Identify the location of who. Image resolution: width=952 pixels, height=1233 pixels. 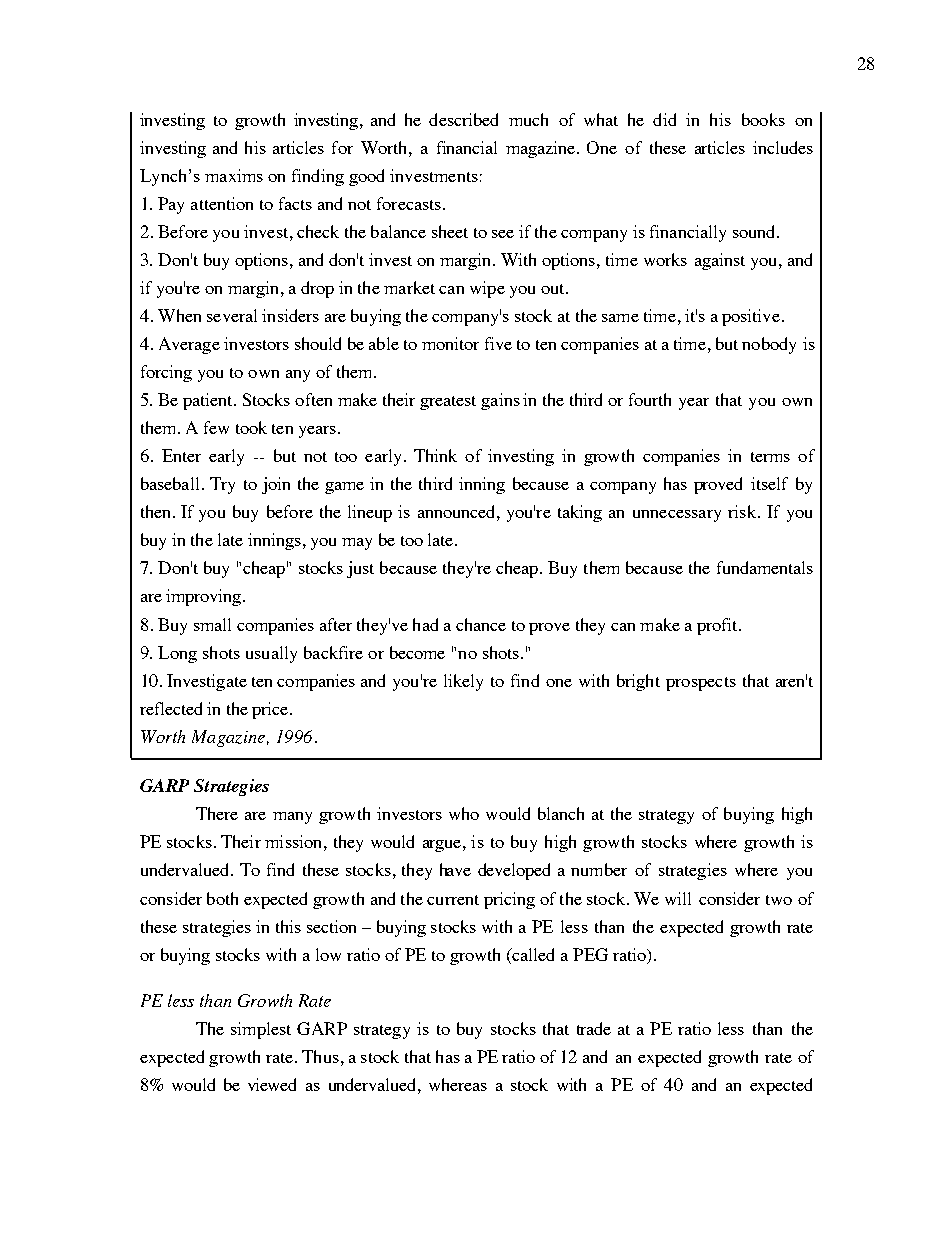
(464, 813).
